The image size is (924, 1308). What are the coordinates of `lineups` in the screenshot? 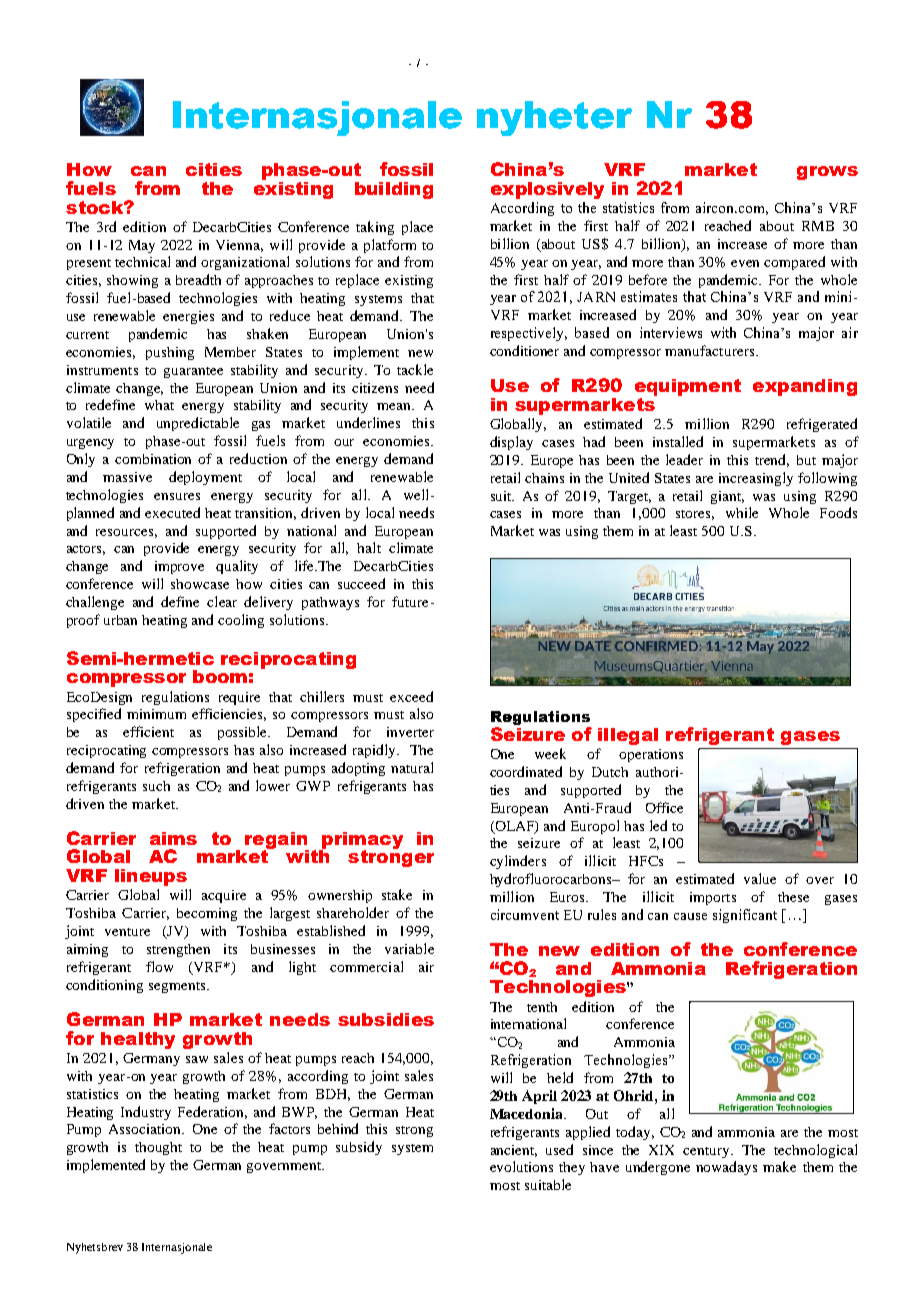 It's located at (151, 877).
